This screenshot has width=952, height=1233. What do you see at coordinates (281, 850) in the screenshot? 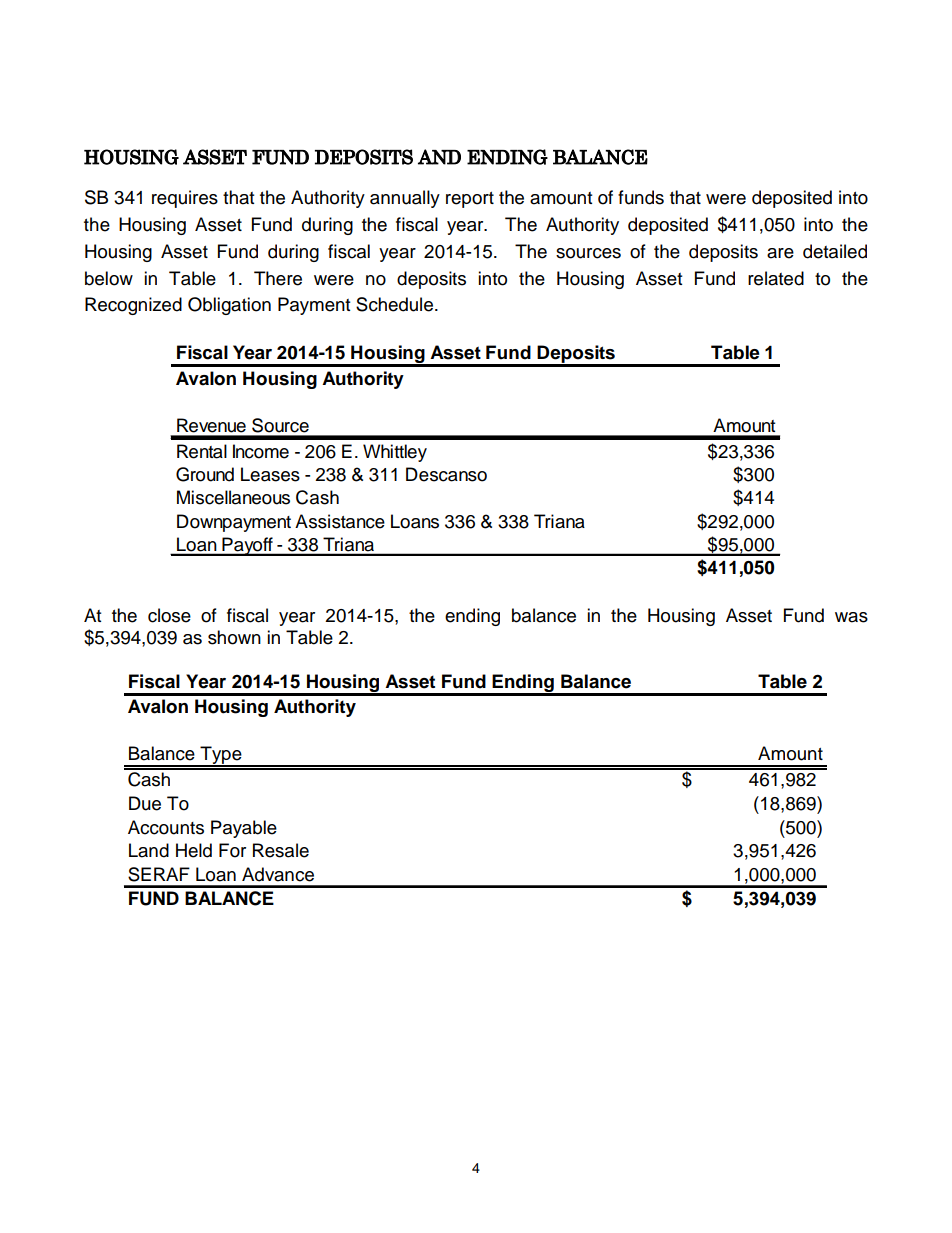
I see `Resale` at bounding box center [281, 850].
